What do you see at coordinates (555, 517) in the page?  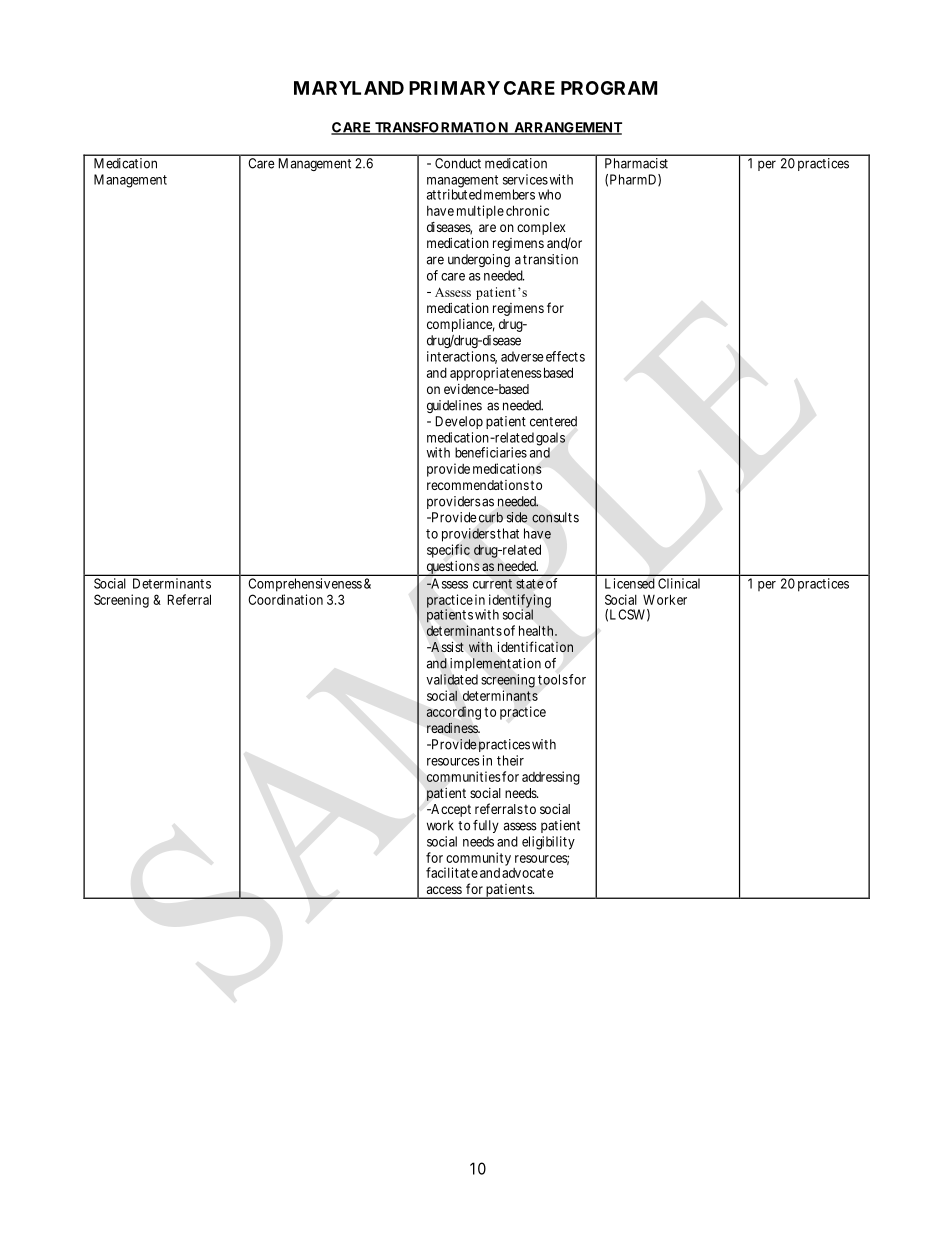 I see `consults` at bounding box center [555, 517].
